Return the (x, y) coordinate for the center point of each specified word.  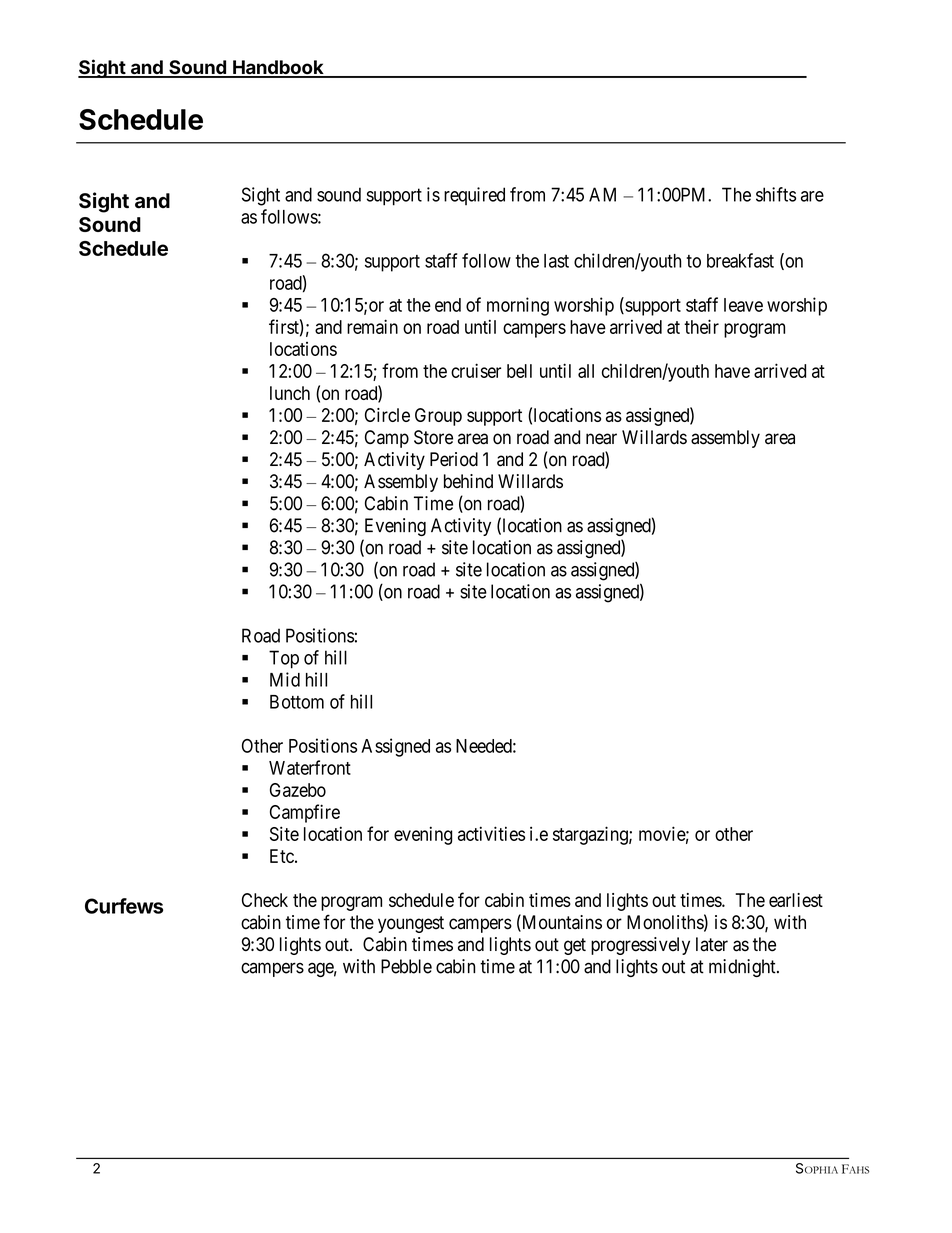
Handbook (278, 68)
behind (468, 481)
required (474, 196)
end (448, 305)
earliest (796, 900)
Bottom (297, 702)
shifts (776, 194)
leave (743, 305)
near (601, 439)
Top (284, 659)
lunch (290, 393)
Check (265, 900)
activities (491, 833)
